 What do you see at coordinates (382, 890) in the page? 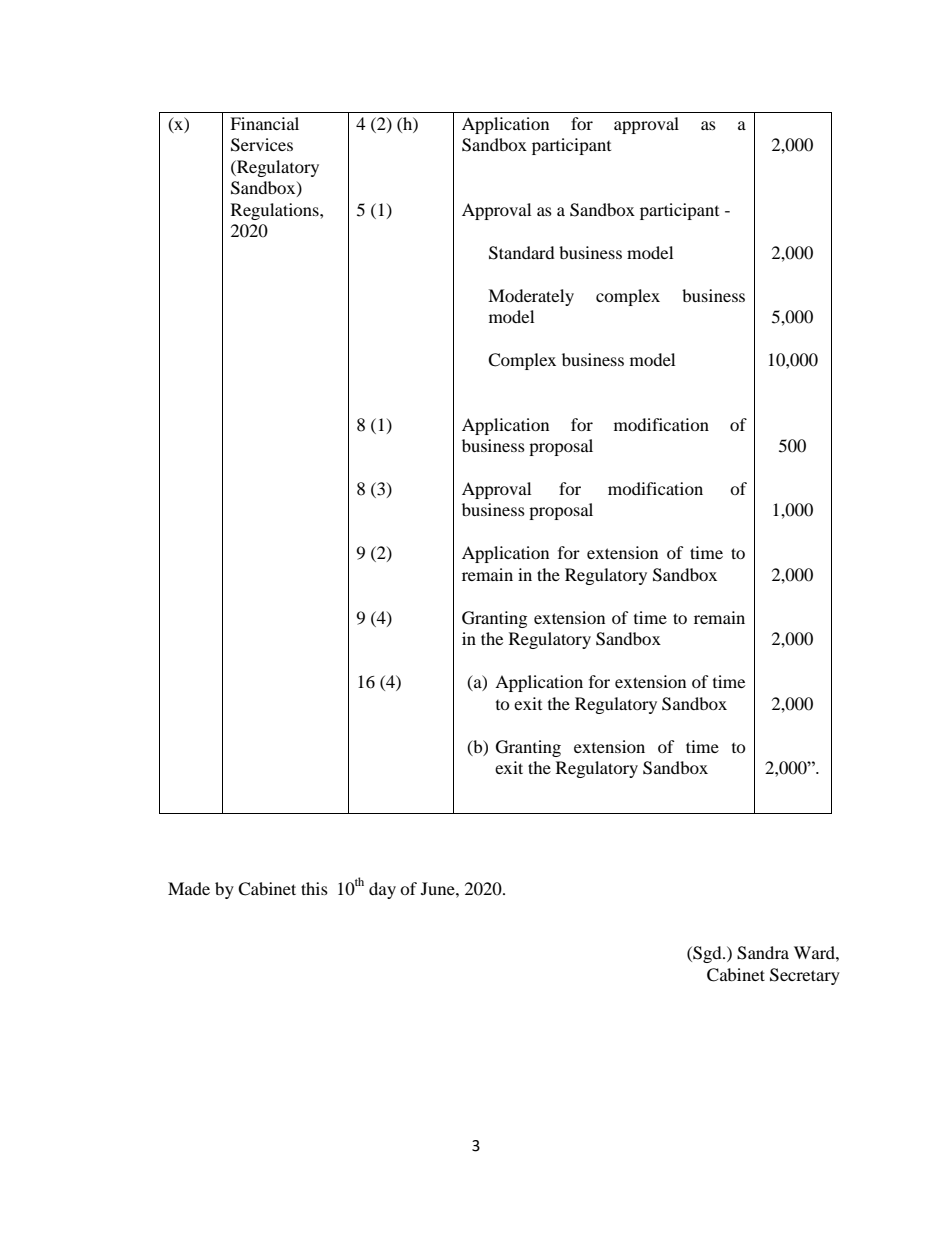
I see `day` at bounding box center [382, 890].
